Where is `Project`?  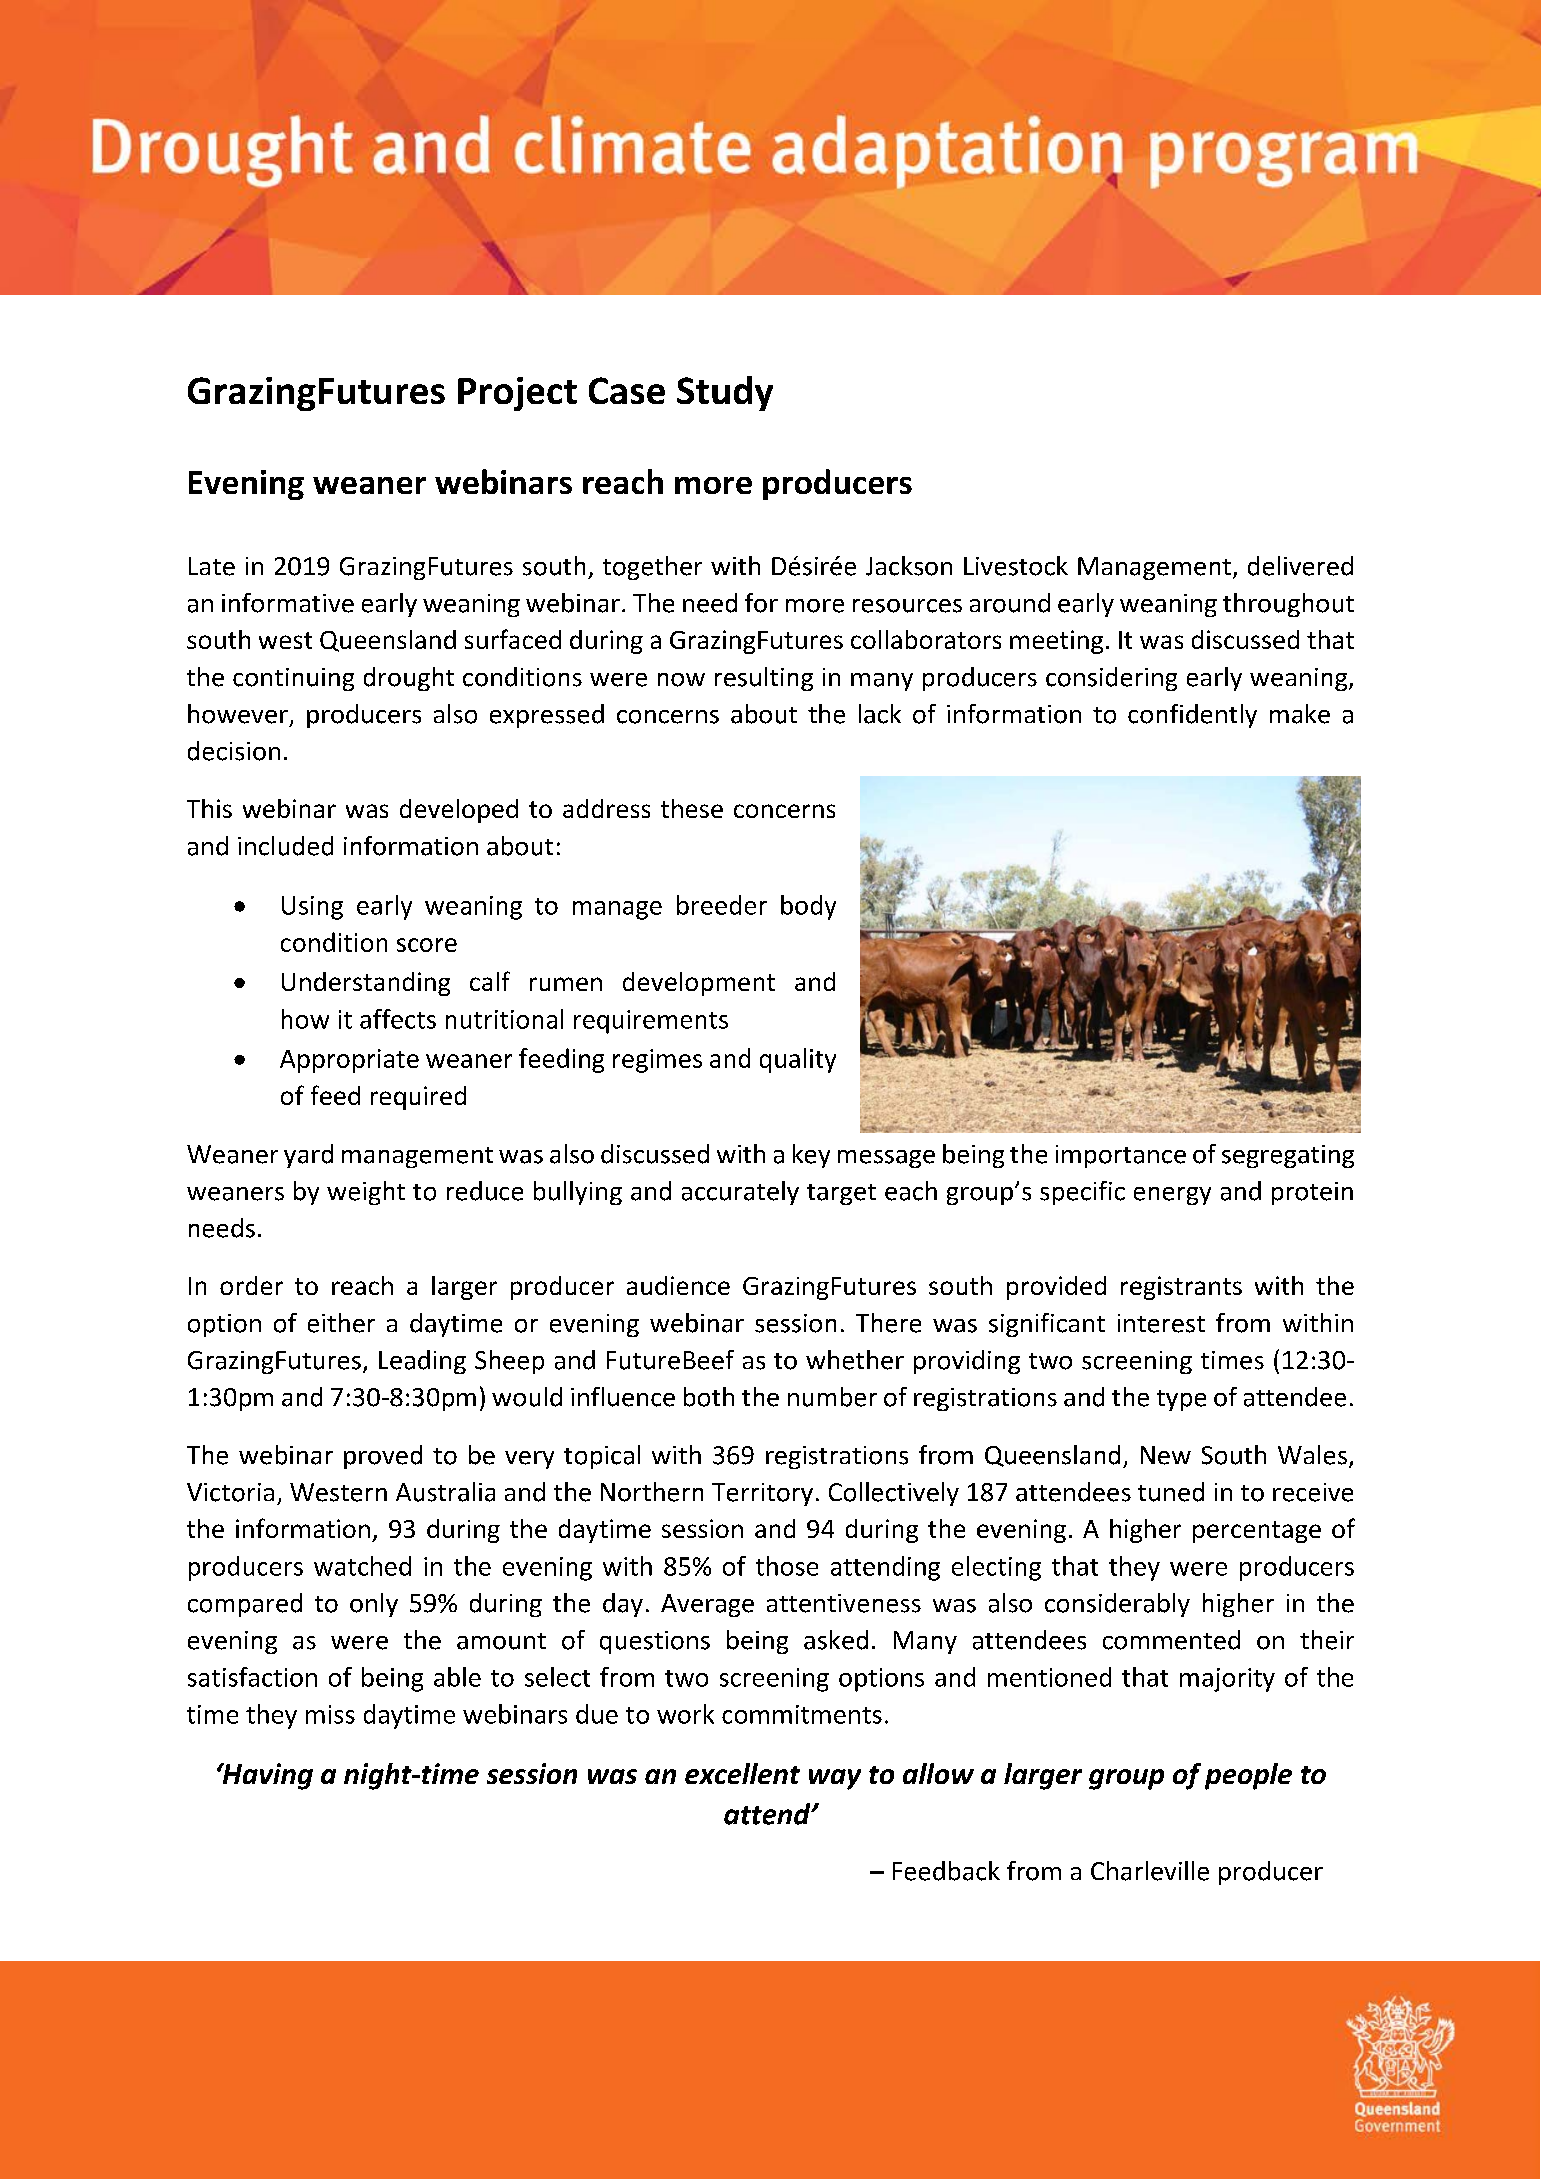 Project is located at coordinates (517, 394).
